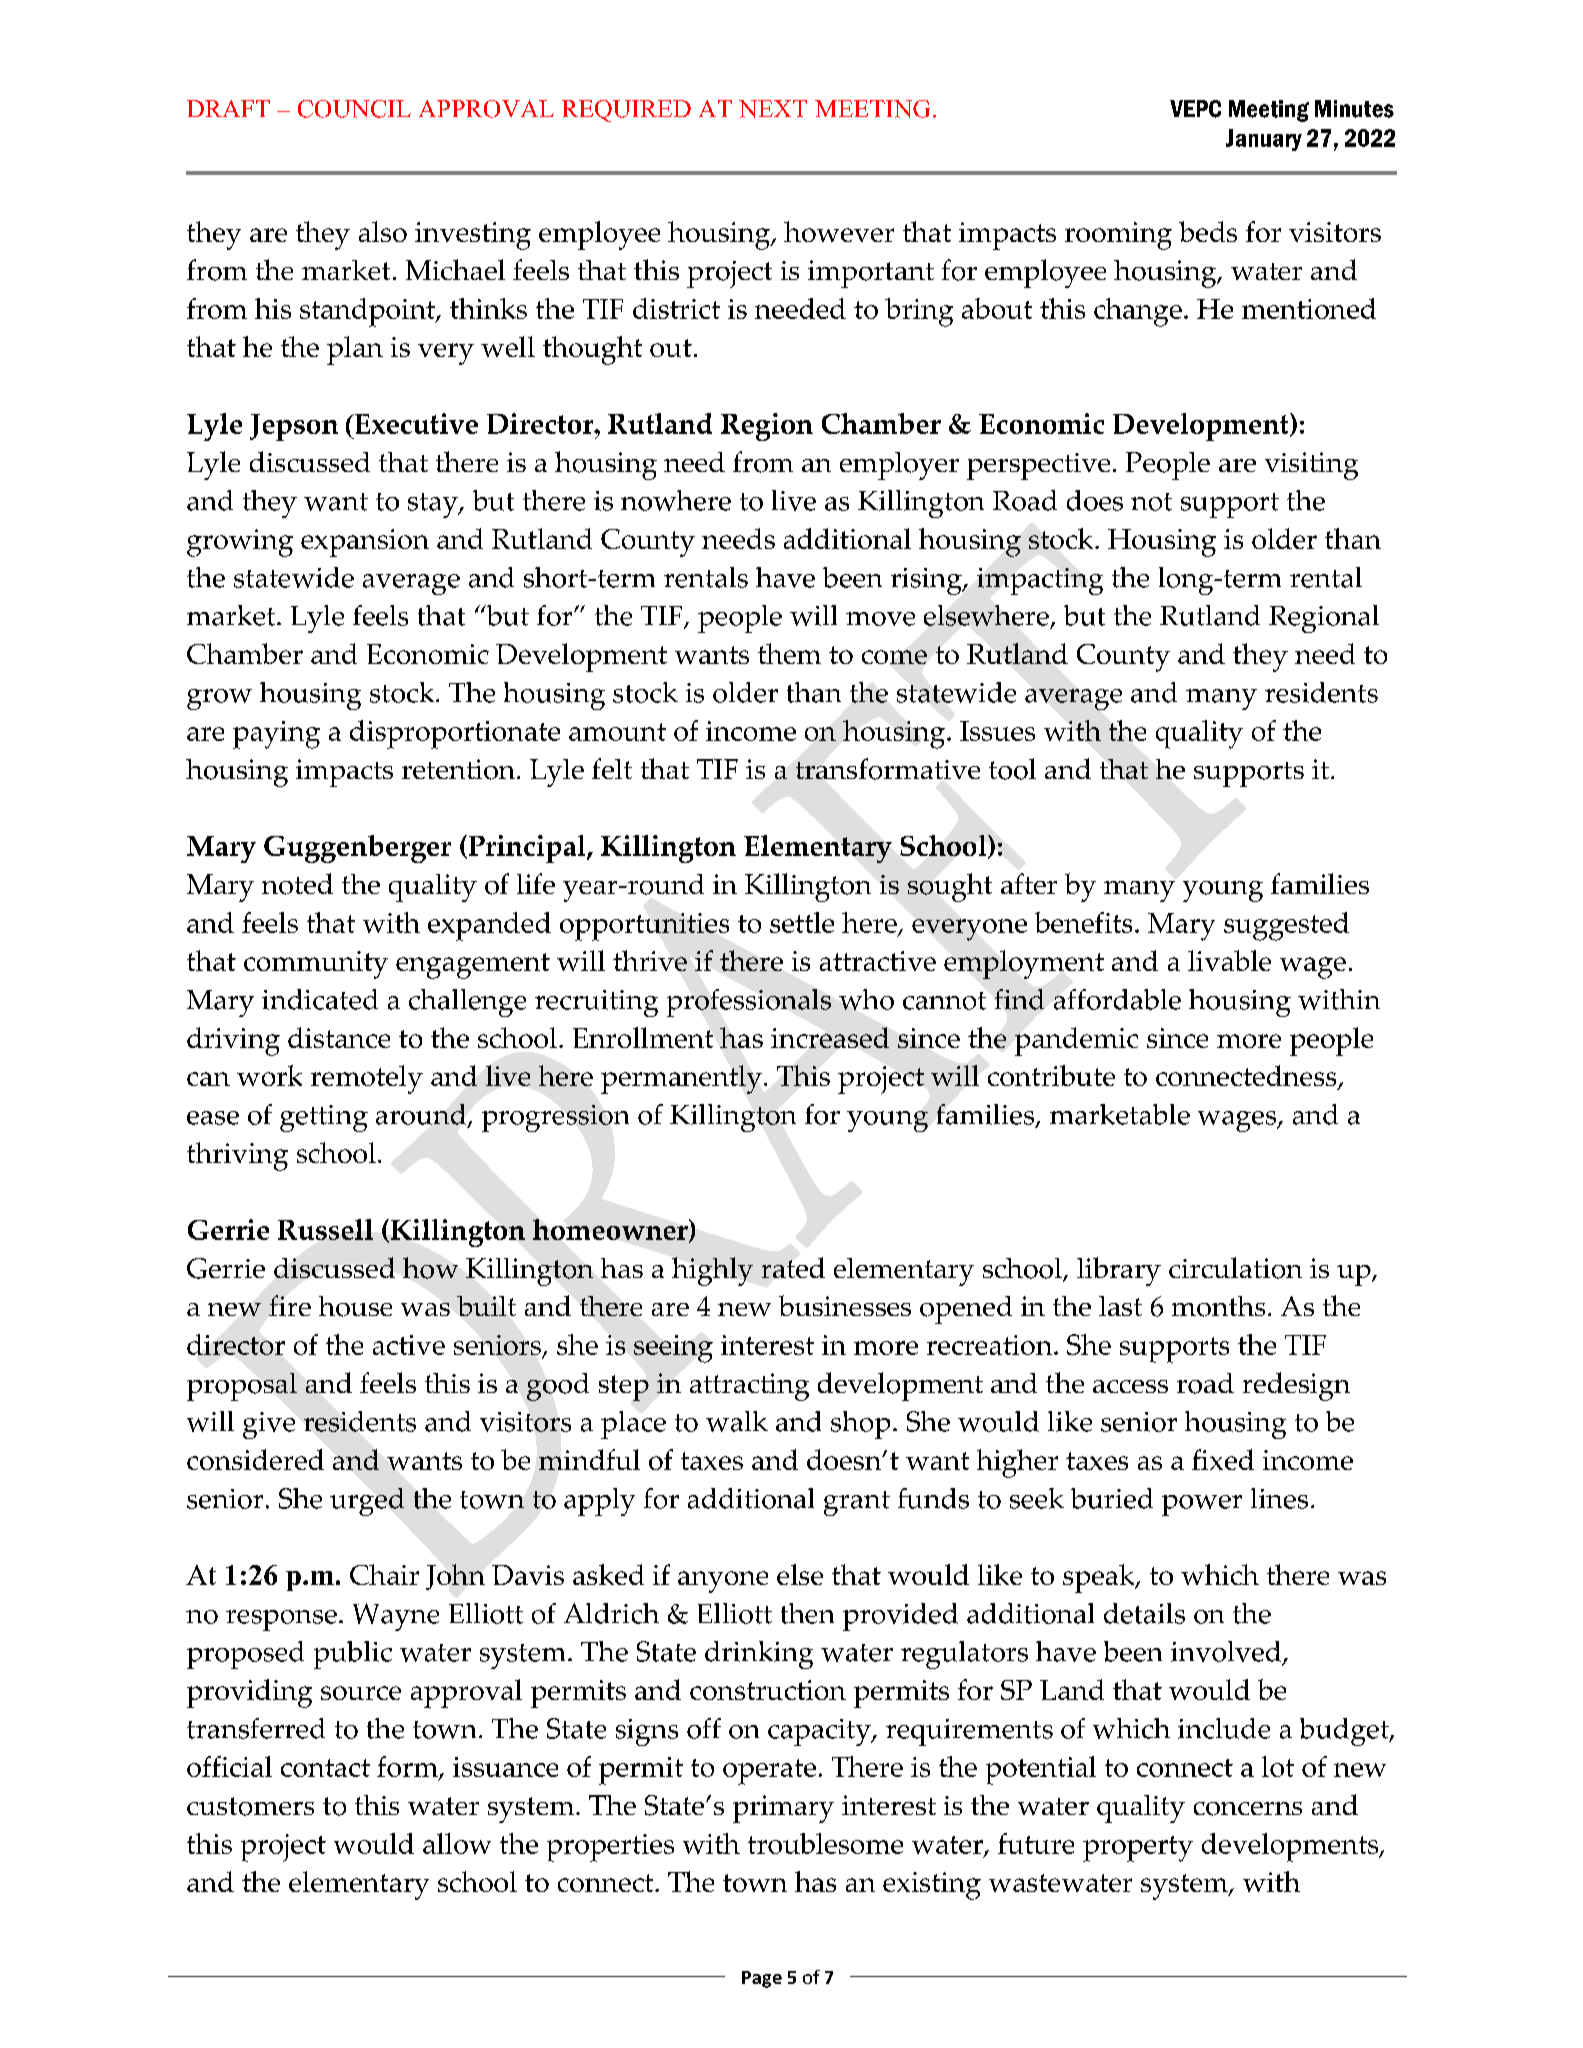 This screenshot has width=1583, height=2048. What do you see at coordinates (354, 109) in the screenshot?
I see `COUNCIL` at bounding box center [354, 109].
